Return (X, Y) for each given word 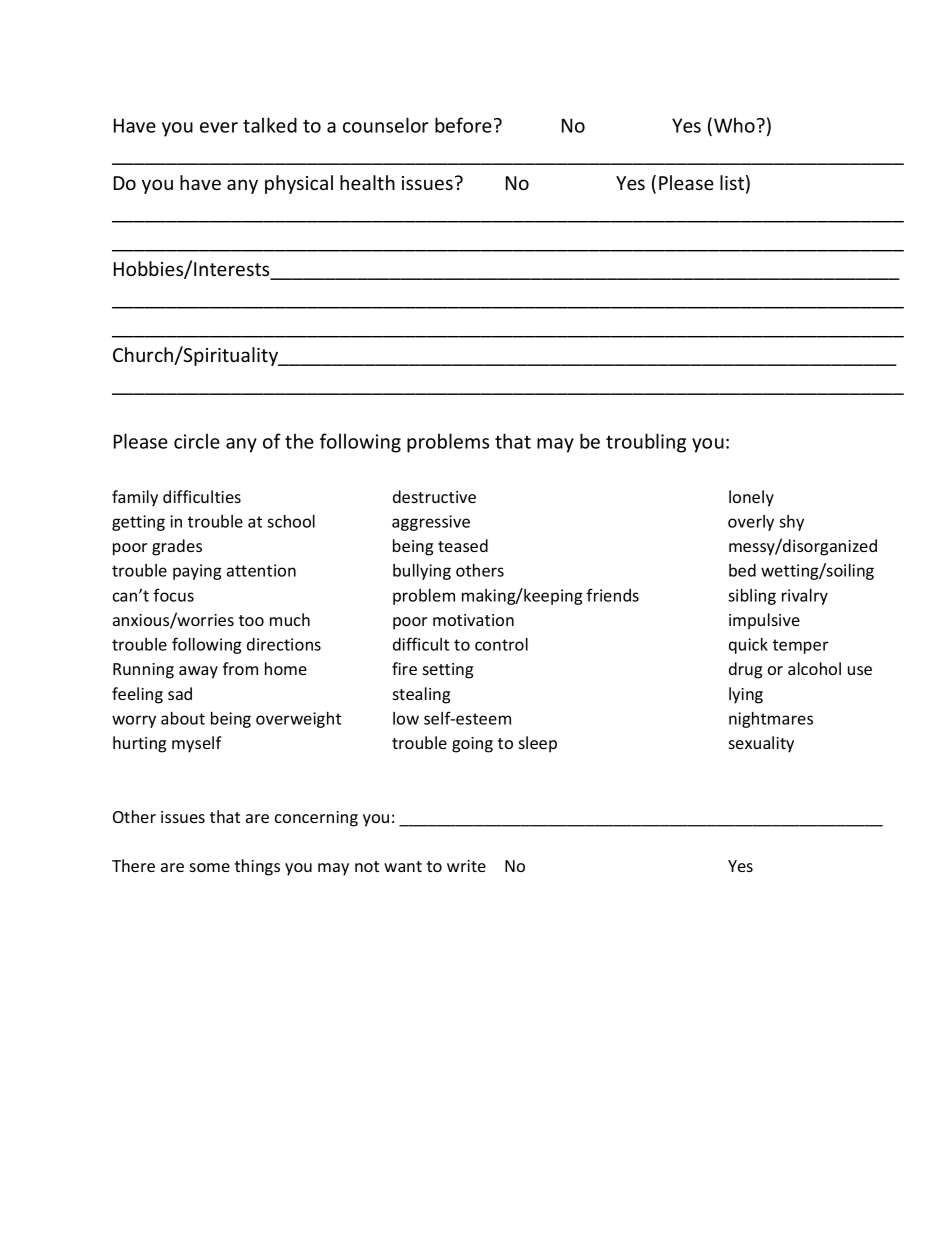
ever (219, 127)
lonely (751, 498)
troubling (646, 443)
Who (734, 125)
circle (197, 441)
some (210, 867)
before (463, 125)
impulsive (764, 621)
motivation (473, 620)
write (466, 866)
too (251, 620)
